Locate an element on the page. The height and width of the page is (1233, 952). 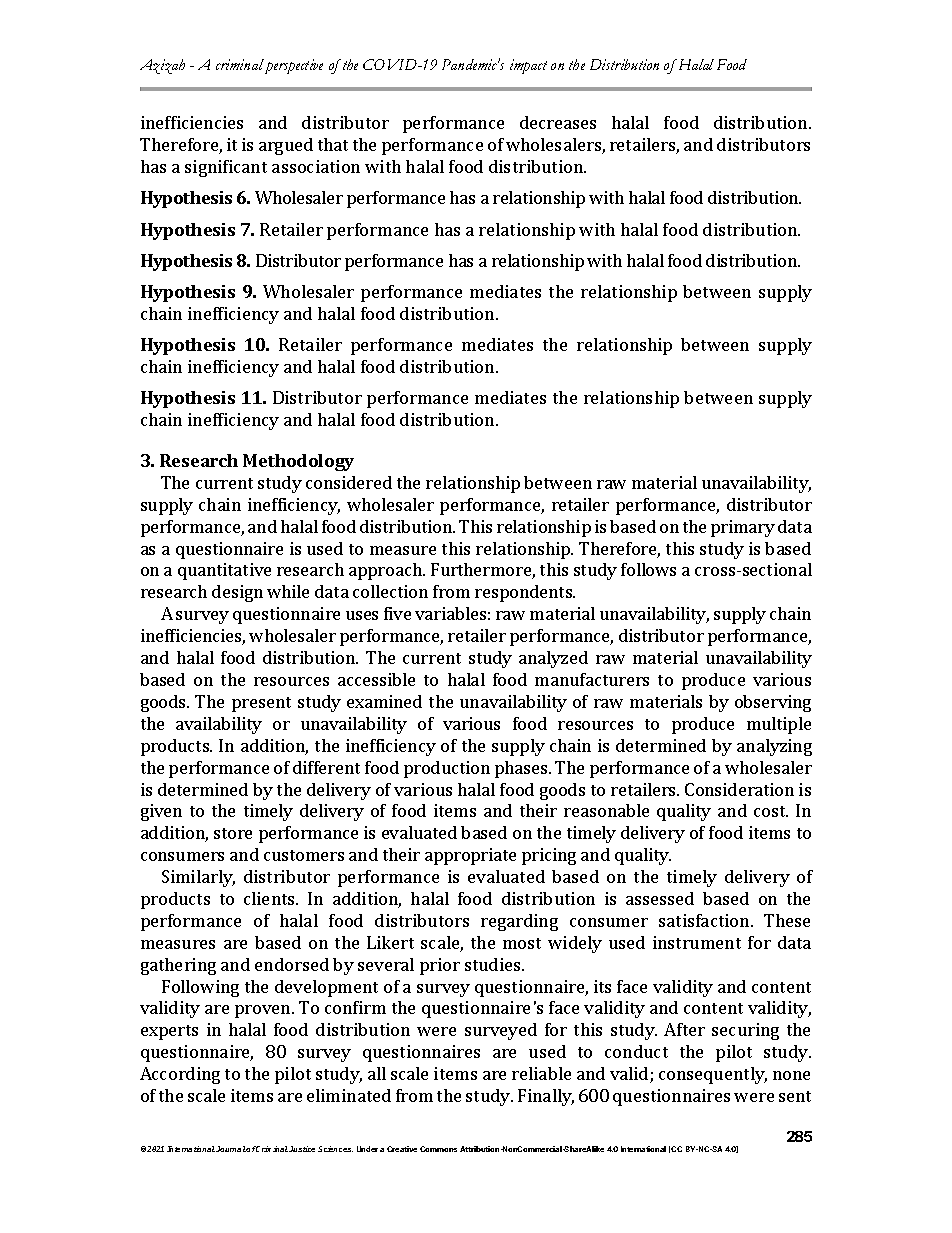
Journal is located at coordinates (231, 1149).
